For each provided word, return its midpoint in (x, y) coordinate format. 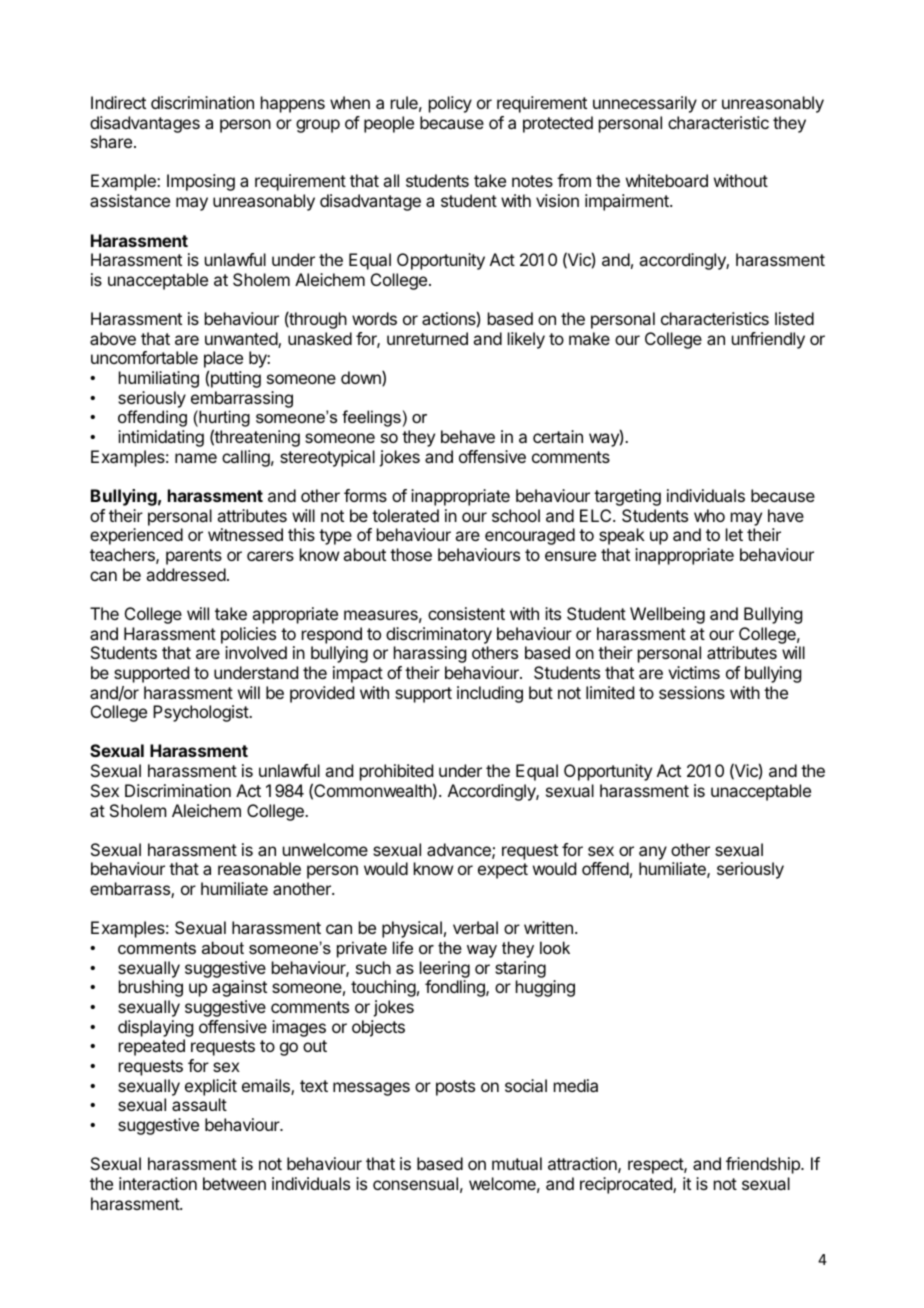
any (653, 853)
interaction (158, 1183)
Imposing (201, 182)
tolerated (405, 515)
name (196, 458)
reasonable (259, 868)
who (709, 515)
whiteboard (667, 180)
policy (450, 104)
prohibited (397, 774)
